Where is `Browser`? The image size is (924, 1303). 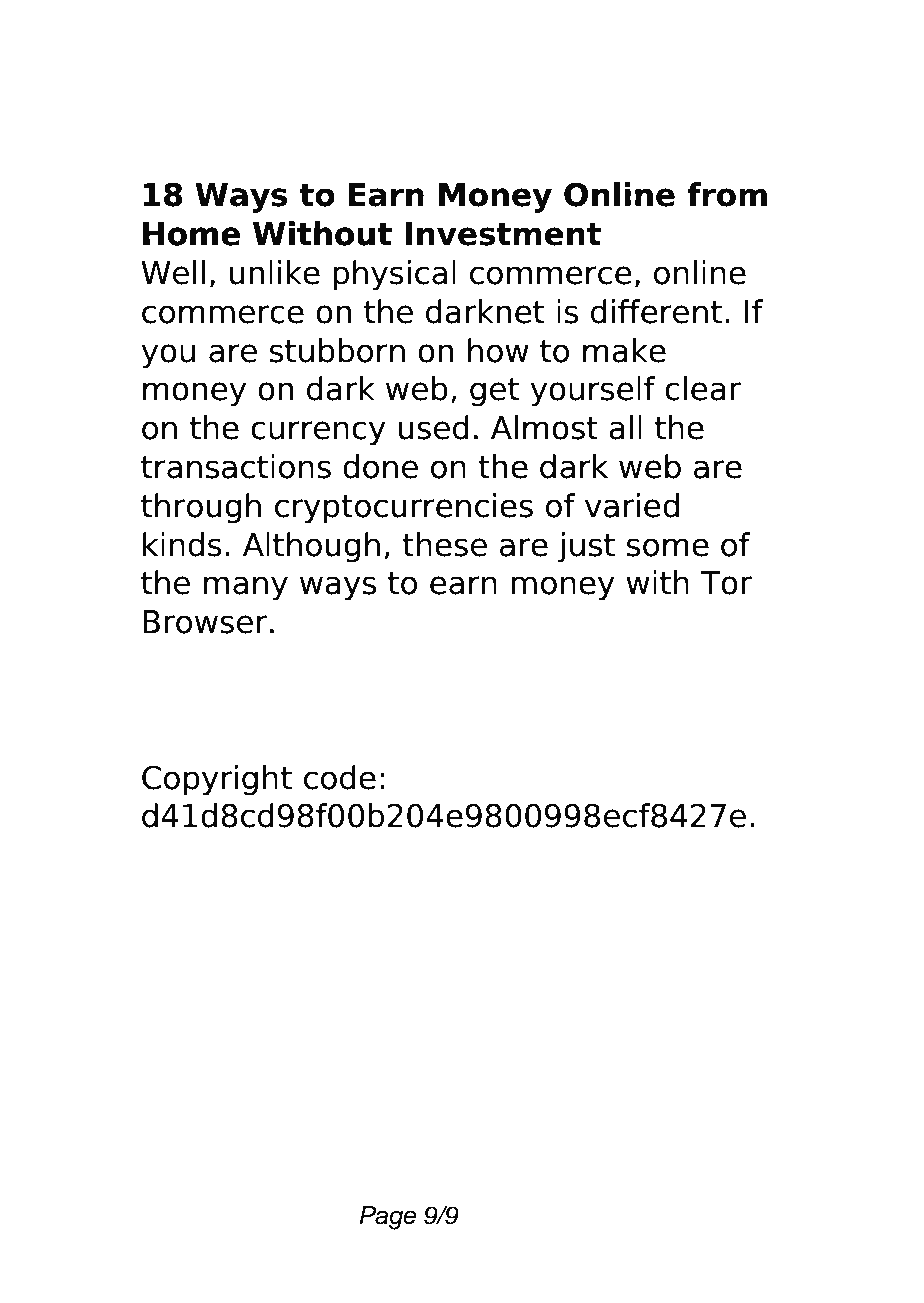 Browser is located at coordinates (205, 622).
